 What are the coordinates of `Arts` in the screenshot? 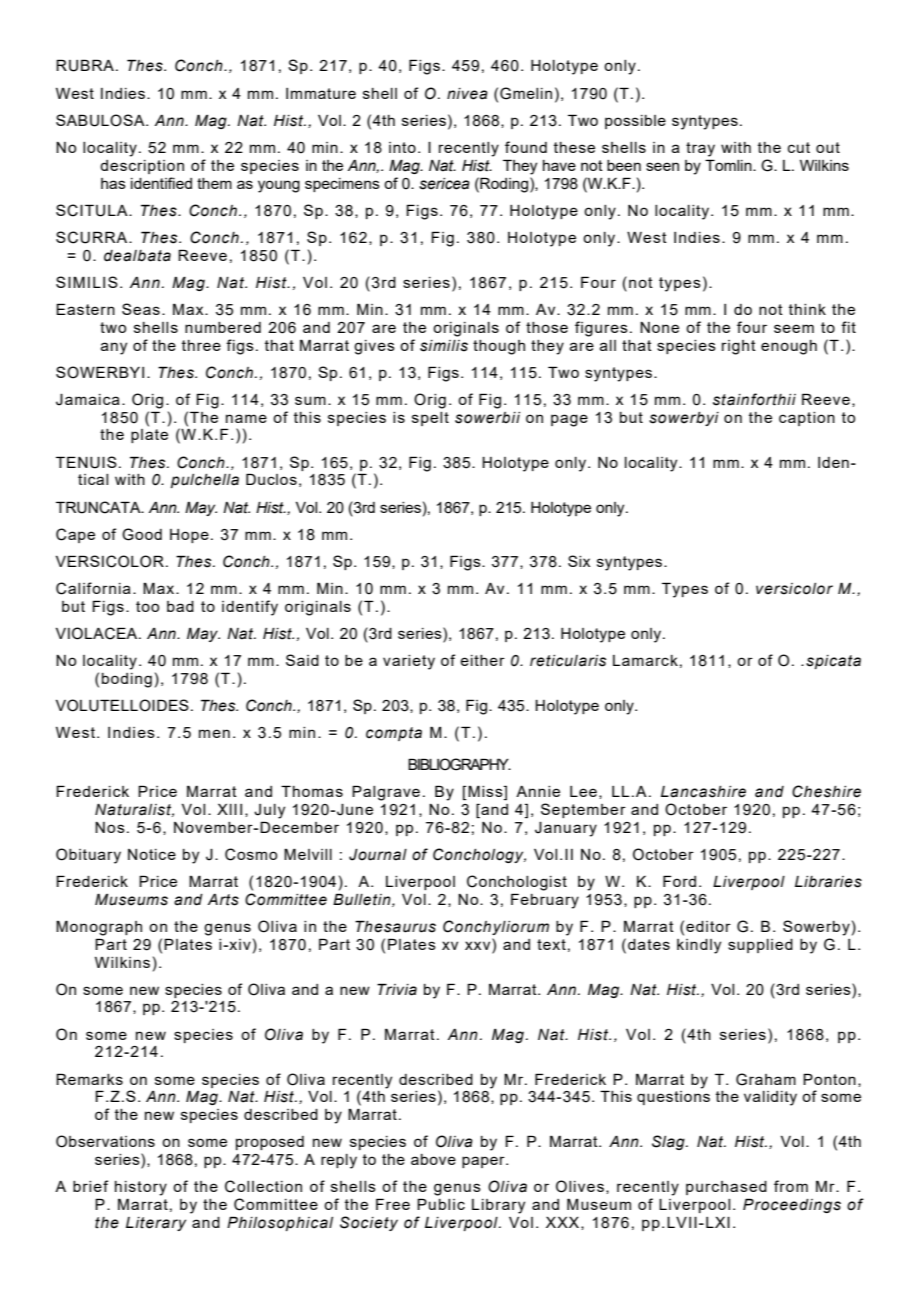 It's located at (223, 900).
